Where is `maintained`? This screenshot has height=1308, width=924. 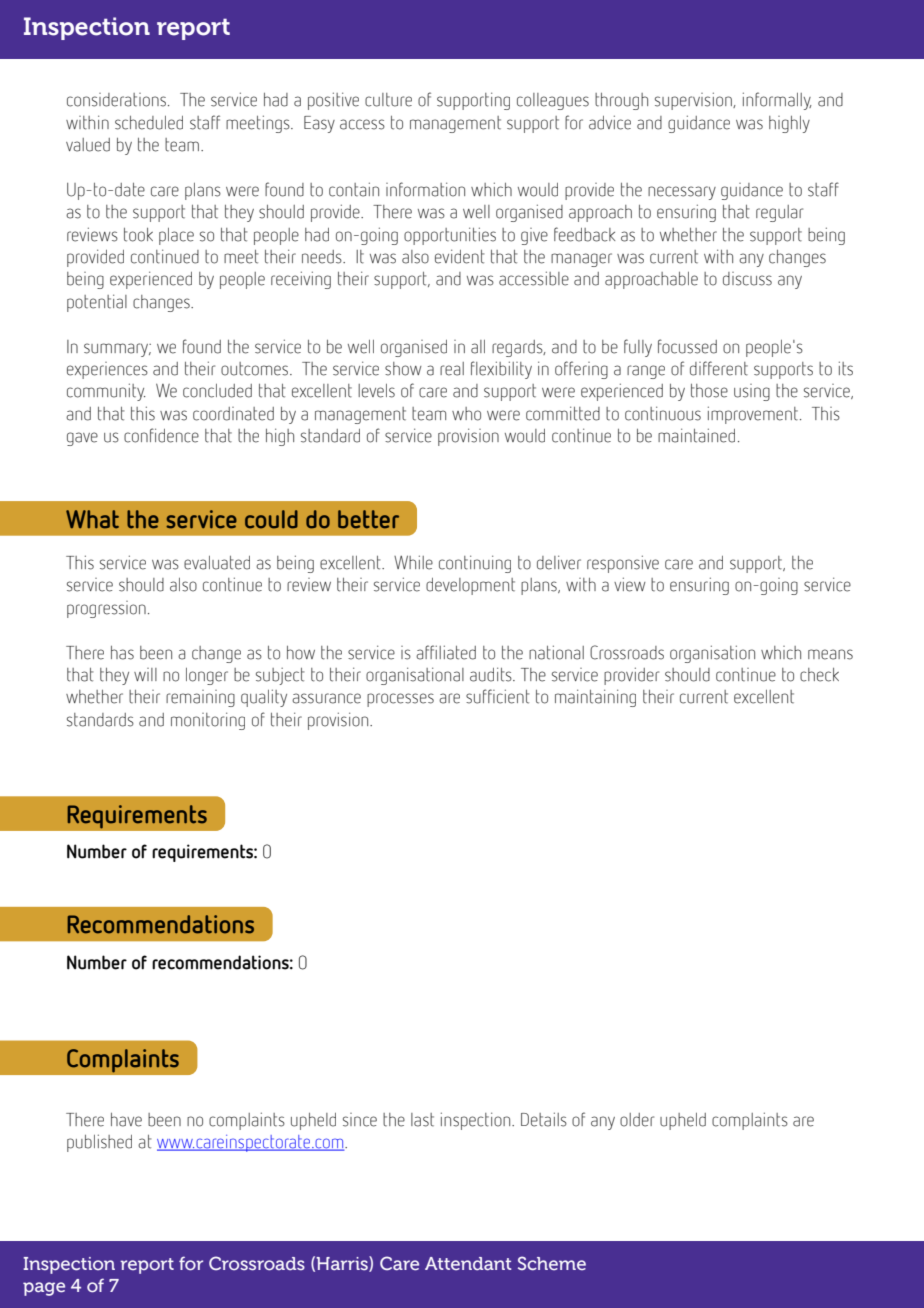
maintained is located at coordinates (696, 435).
